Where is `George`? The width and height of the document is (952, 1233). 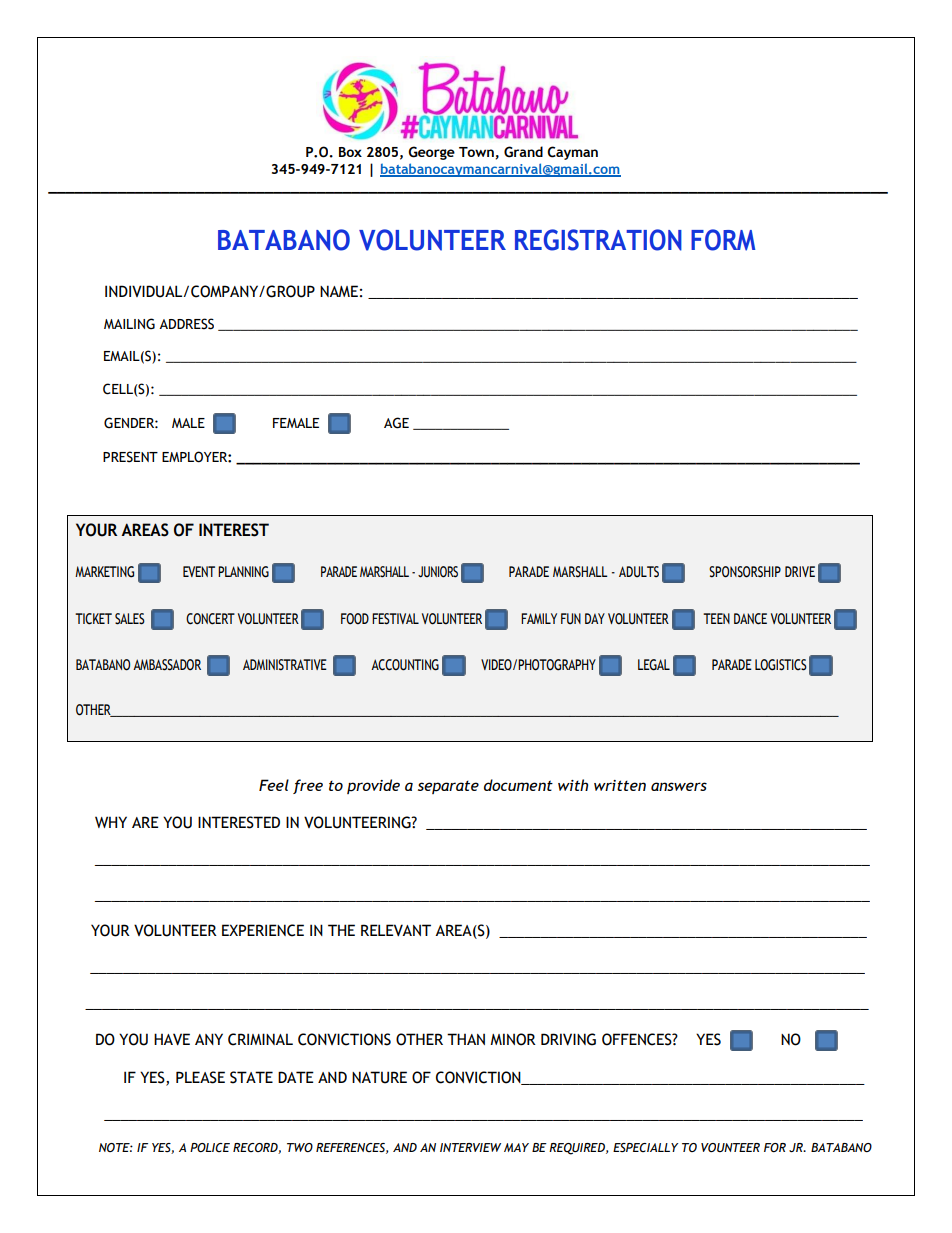 George is located at coordinates (431, 153).
